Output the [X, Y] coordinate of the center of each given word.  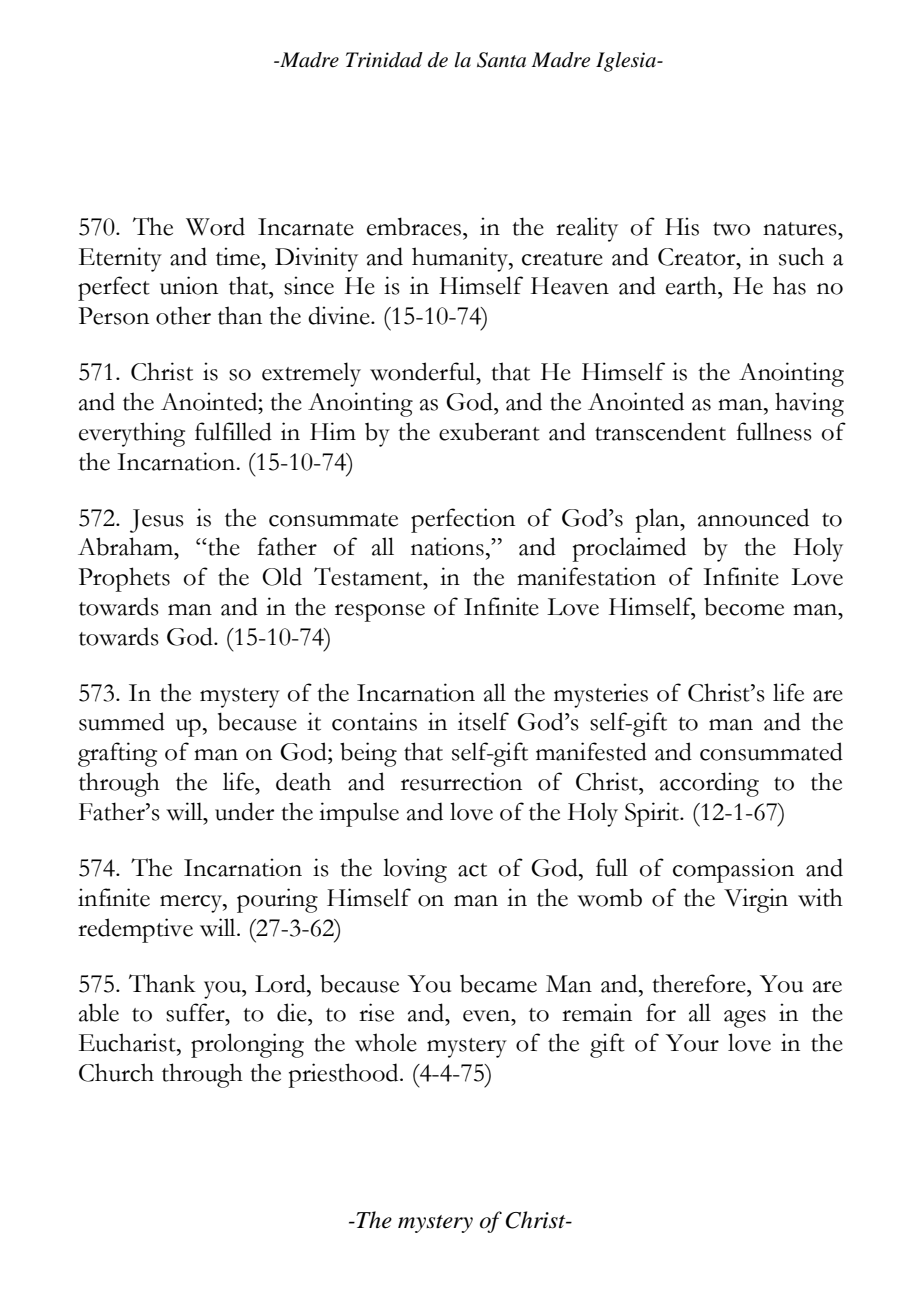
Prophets [124, 579]
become [744, 606]
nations [447, 546]
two [731, 229]
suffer [196, 1012]
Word [215, 226]
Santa [501, 60]
